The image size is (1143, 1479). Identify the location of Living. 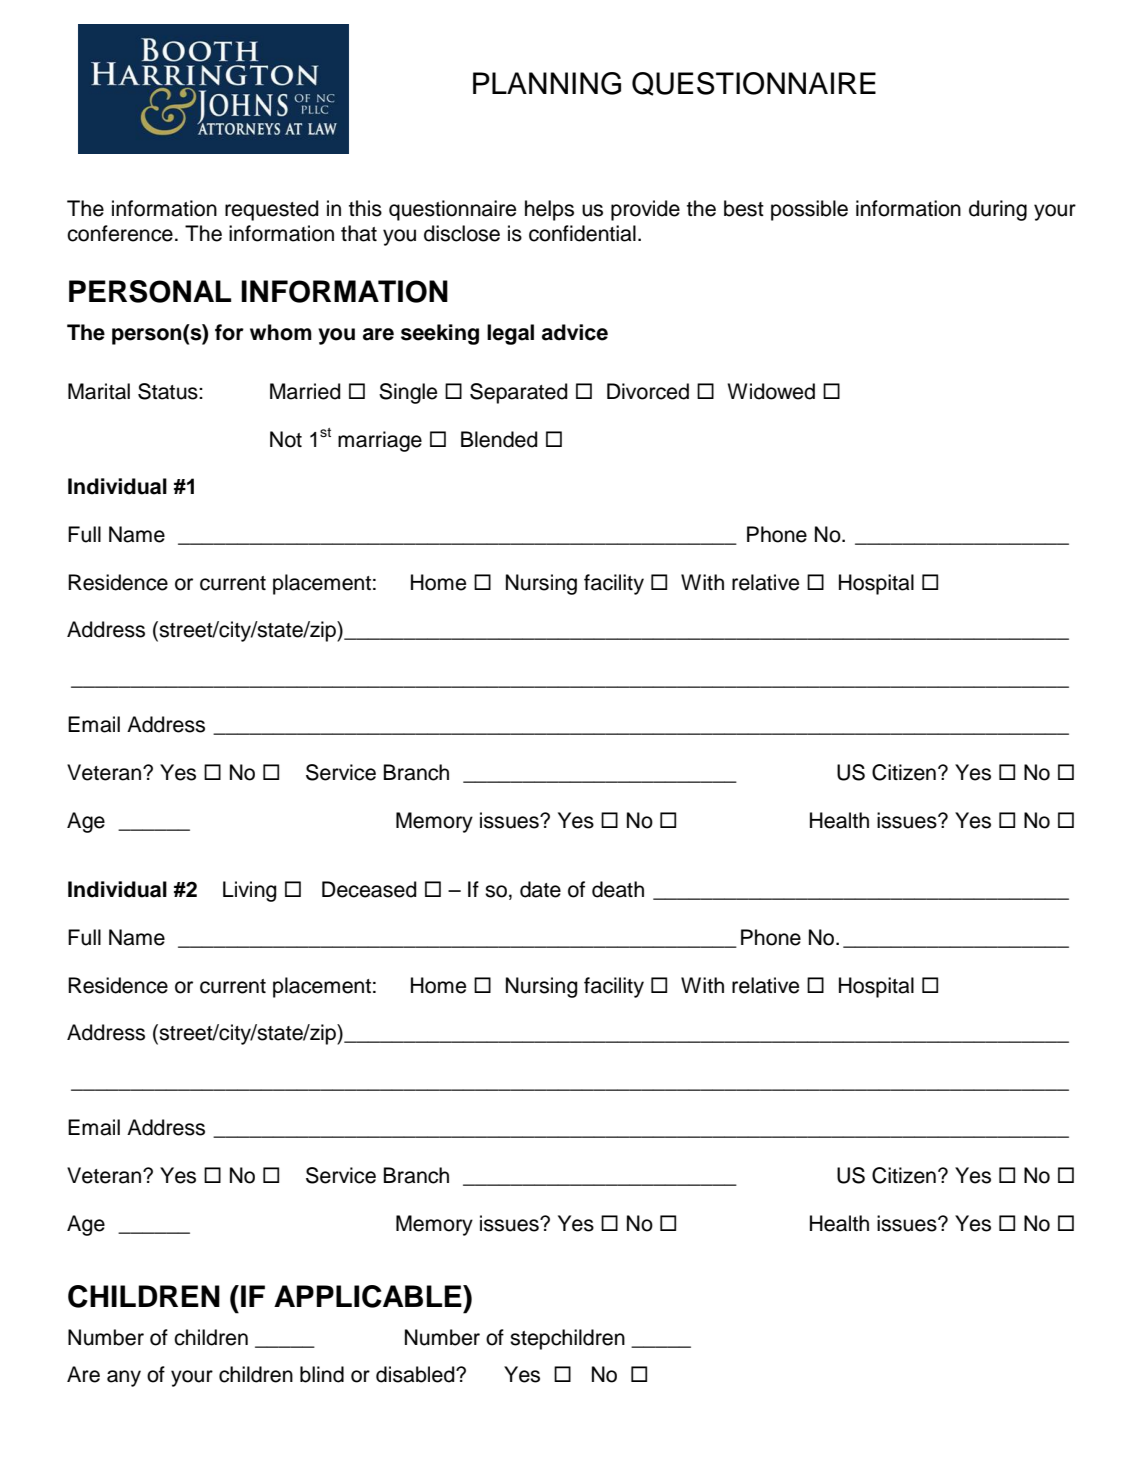
(249, 891).
